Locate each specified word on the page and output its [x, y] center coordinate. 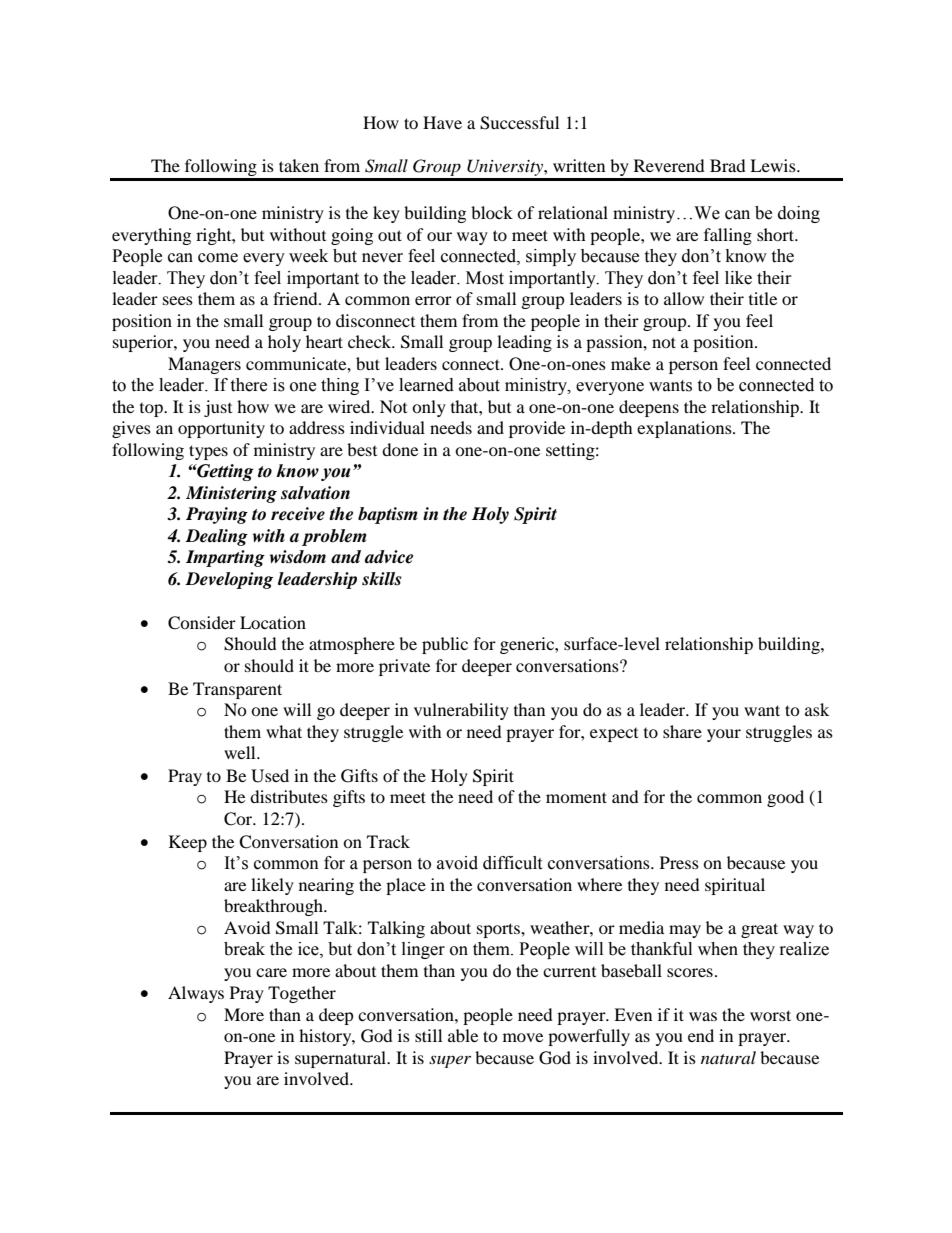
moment [576, 797]
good [785, 798]
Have [442, 122]
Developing [229, 580]
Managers [204, 365]
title [763, 298]
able [463, 1035]
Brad [728, 165]
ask [817, 709]
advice [389, 557]
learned [426, 385]
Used [270, 776]
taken [299, 165]
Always [196, 994]
